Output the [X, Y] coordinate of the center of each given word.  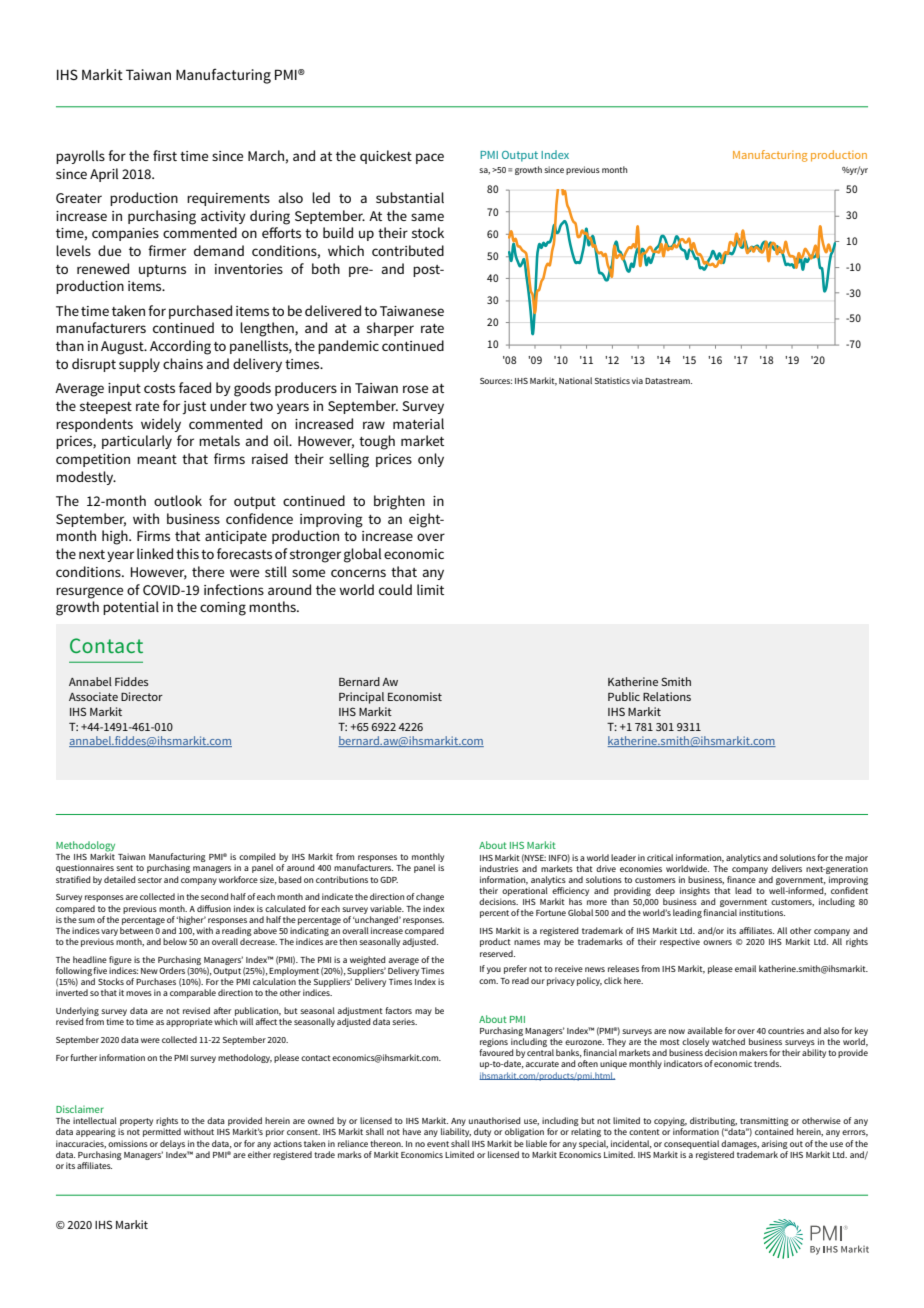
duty [482, 1132]
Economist [415, 696]
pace [430, 158]
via [637, 380]
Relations [667, 696]
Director [142, 696]
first [165, 155]
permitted [162, 1132]
